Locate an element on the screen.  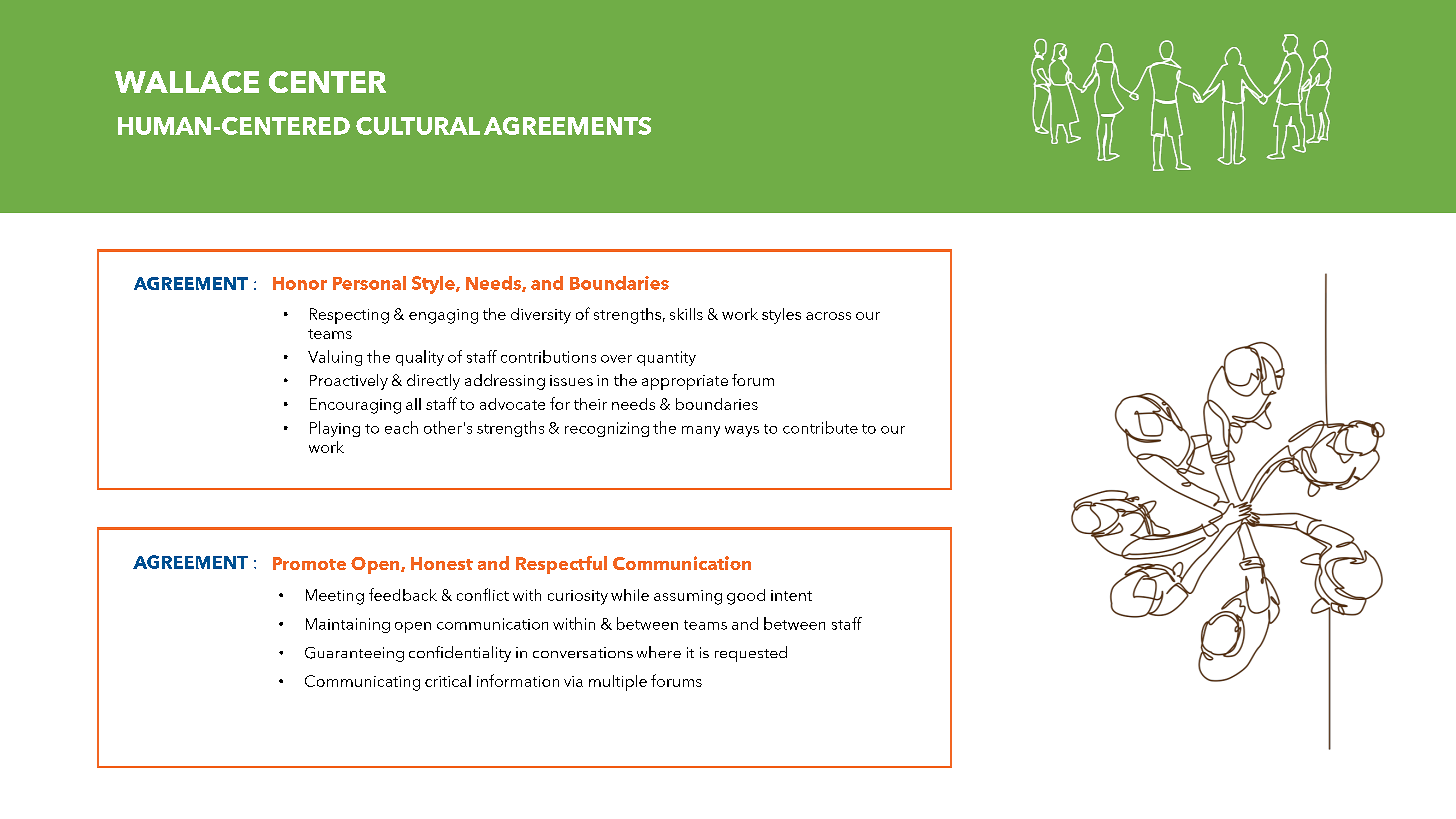
across is located at coordinates (828, 316).
